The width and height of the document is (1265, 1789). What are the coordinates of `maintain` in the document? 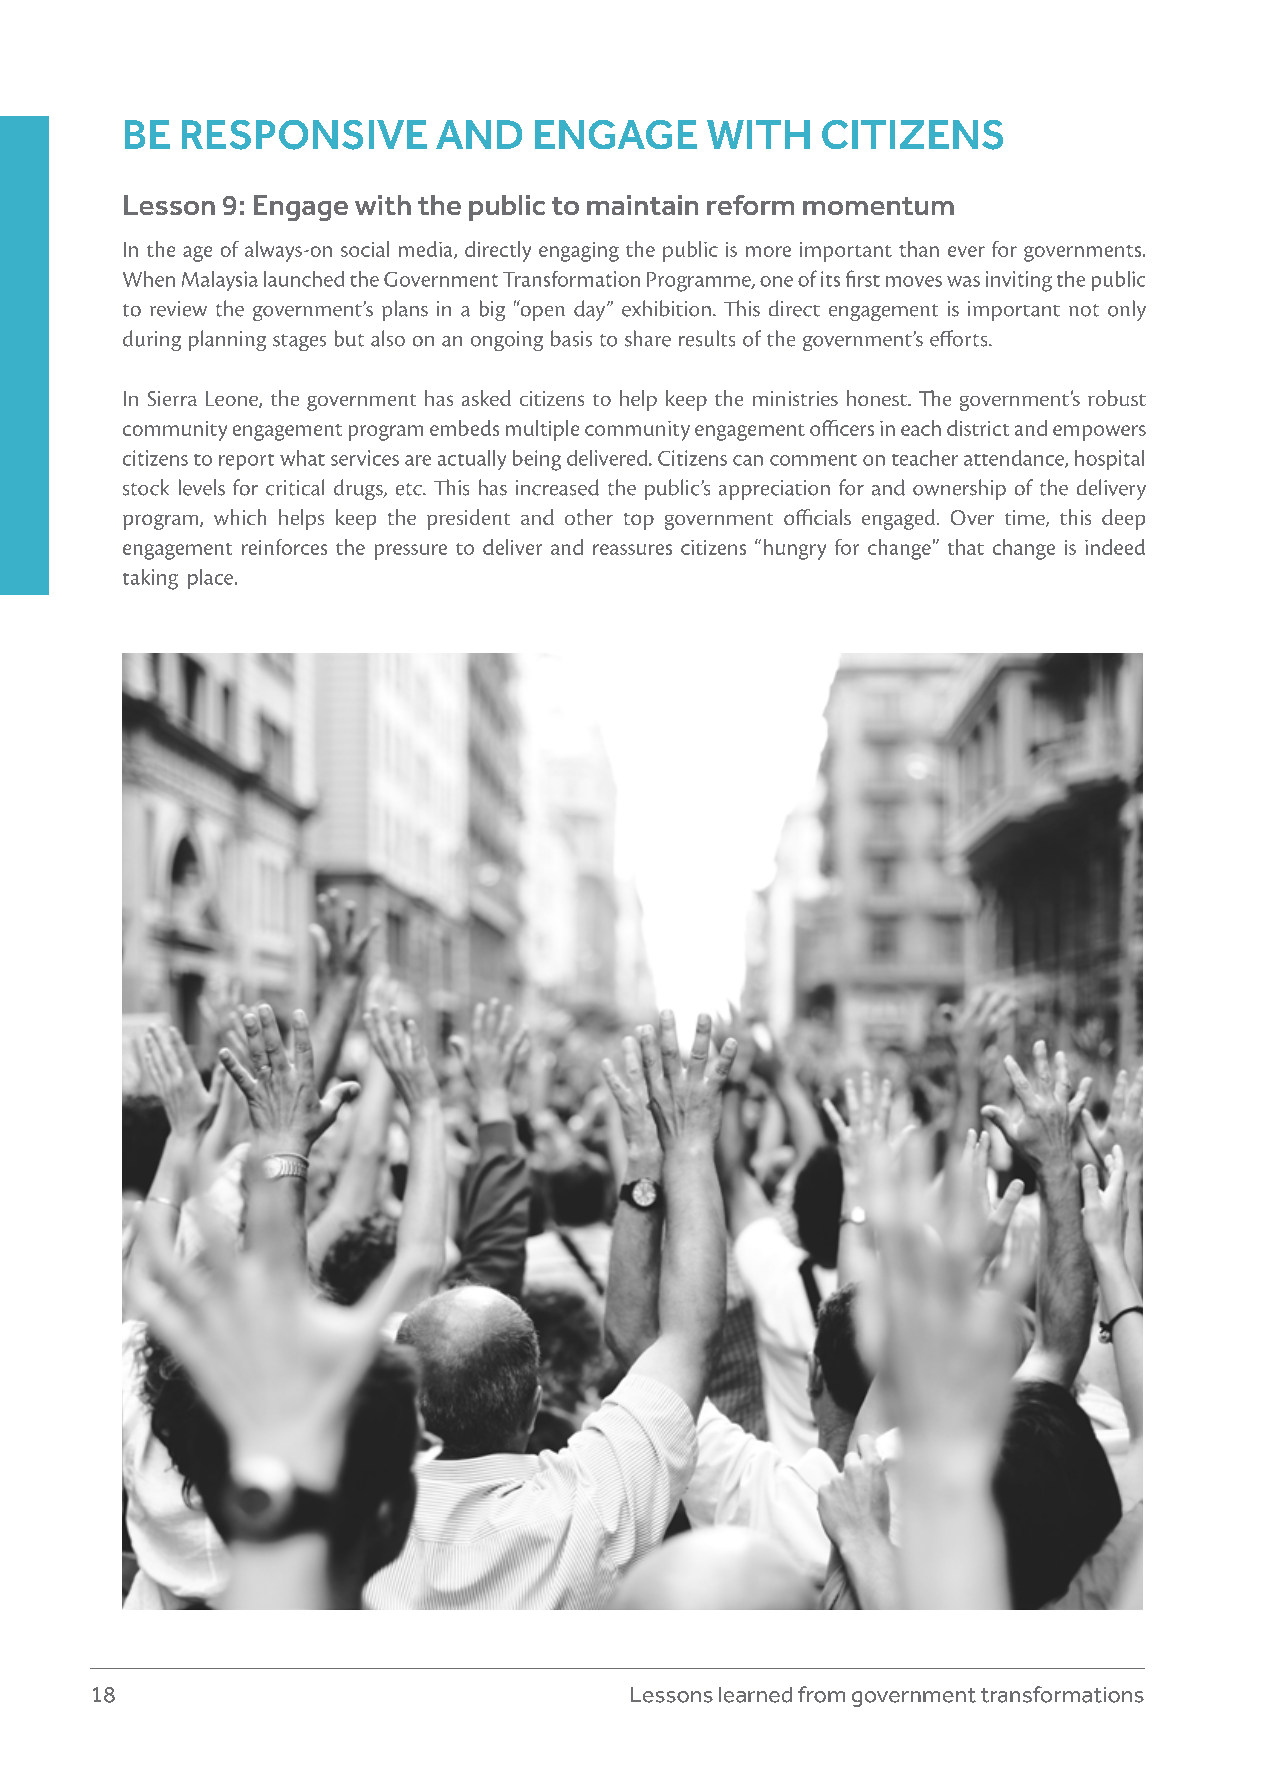 It's located at (642, 205).
